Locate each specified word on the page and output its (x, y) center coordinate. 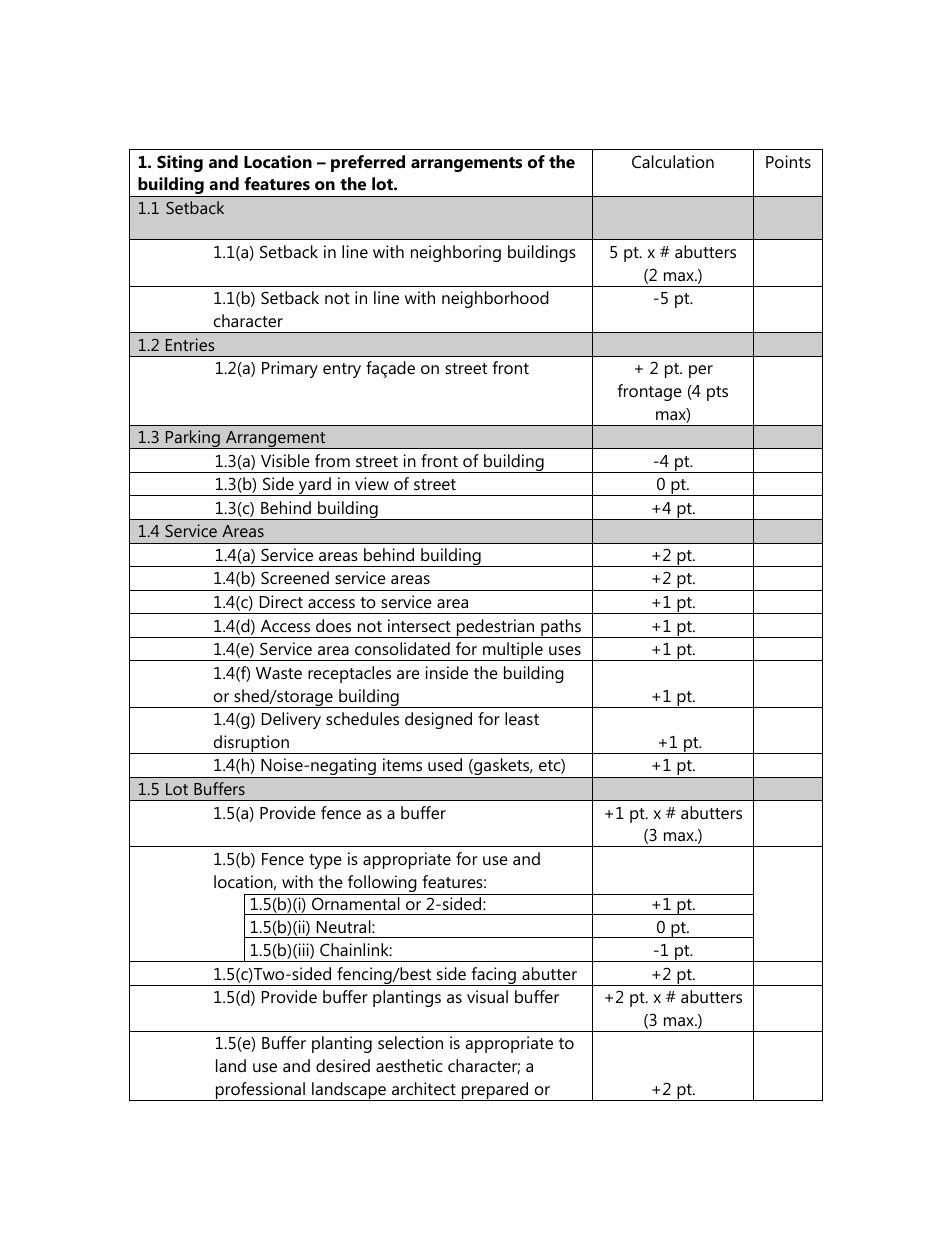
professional (260, 1091)
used (445, 764)
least (522, 718)
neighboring (456, 253)
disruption (251, 744)
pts (717, 393)
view (372, 483)
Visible (285, 460)
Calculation (673, 161)
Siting (180, 163)
